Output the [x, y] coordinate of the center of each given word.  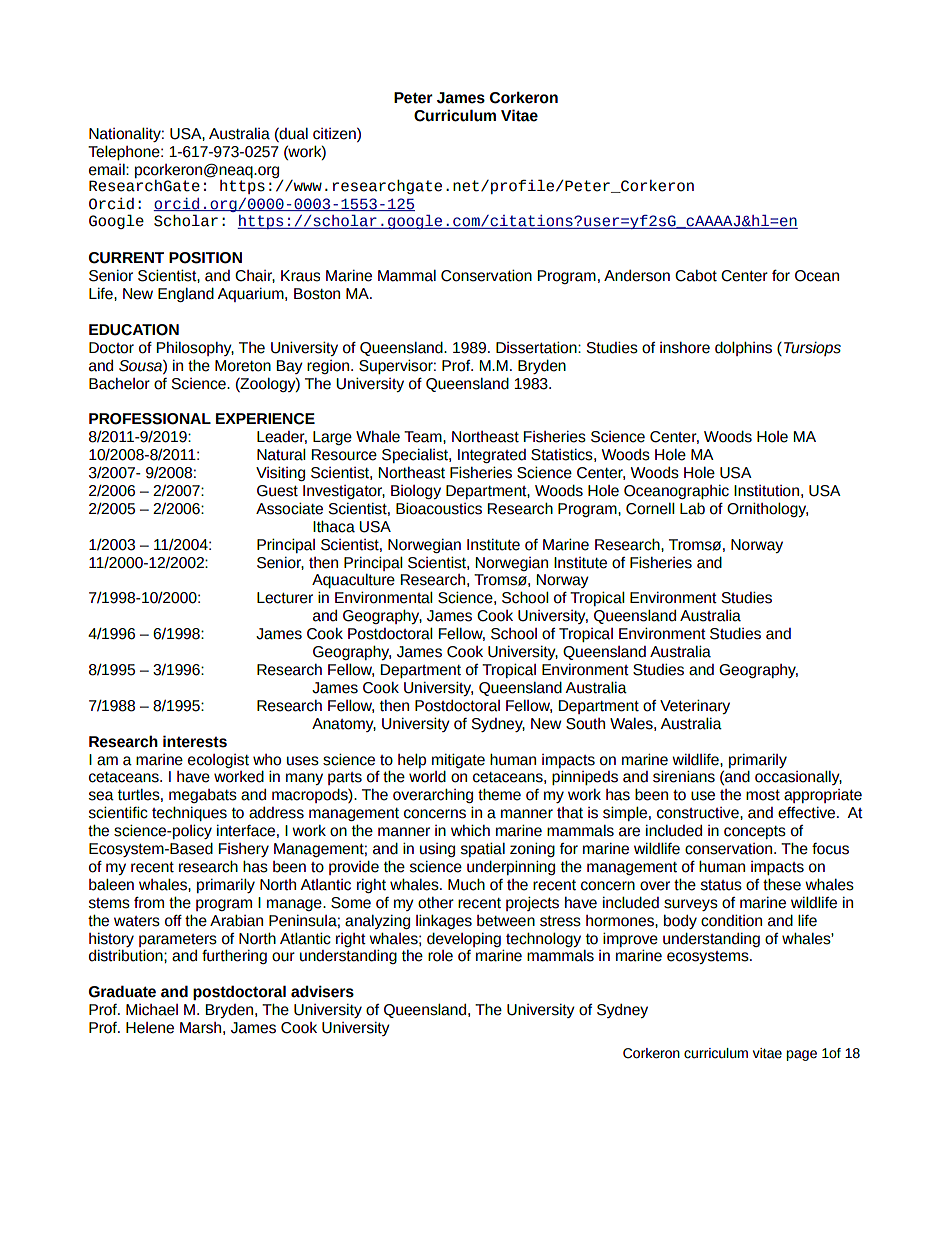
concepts [755, 832]
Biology [416, 492]
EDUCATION [134, 330]
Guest [277, 491]
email [108, 170]
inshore [685, 348]
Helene [150, 1028]
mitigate [458, 760]
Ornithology [767, 509]
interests [195, 741]
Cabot [696, 276]
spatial [483, 849]
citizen [335, 134]
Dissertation [537, 347]
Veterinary [695, 706]
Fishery [244, 850]
